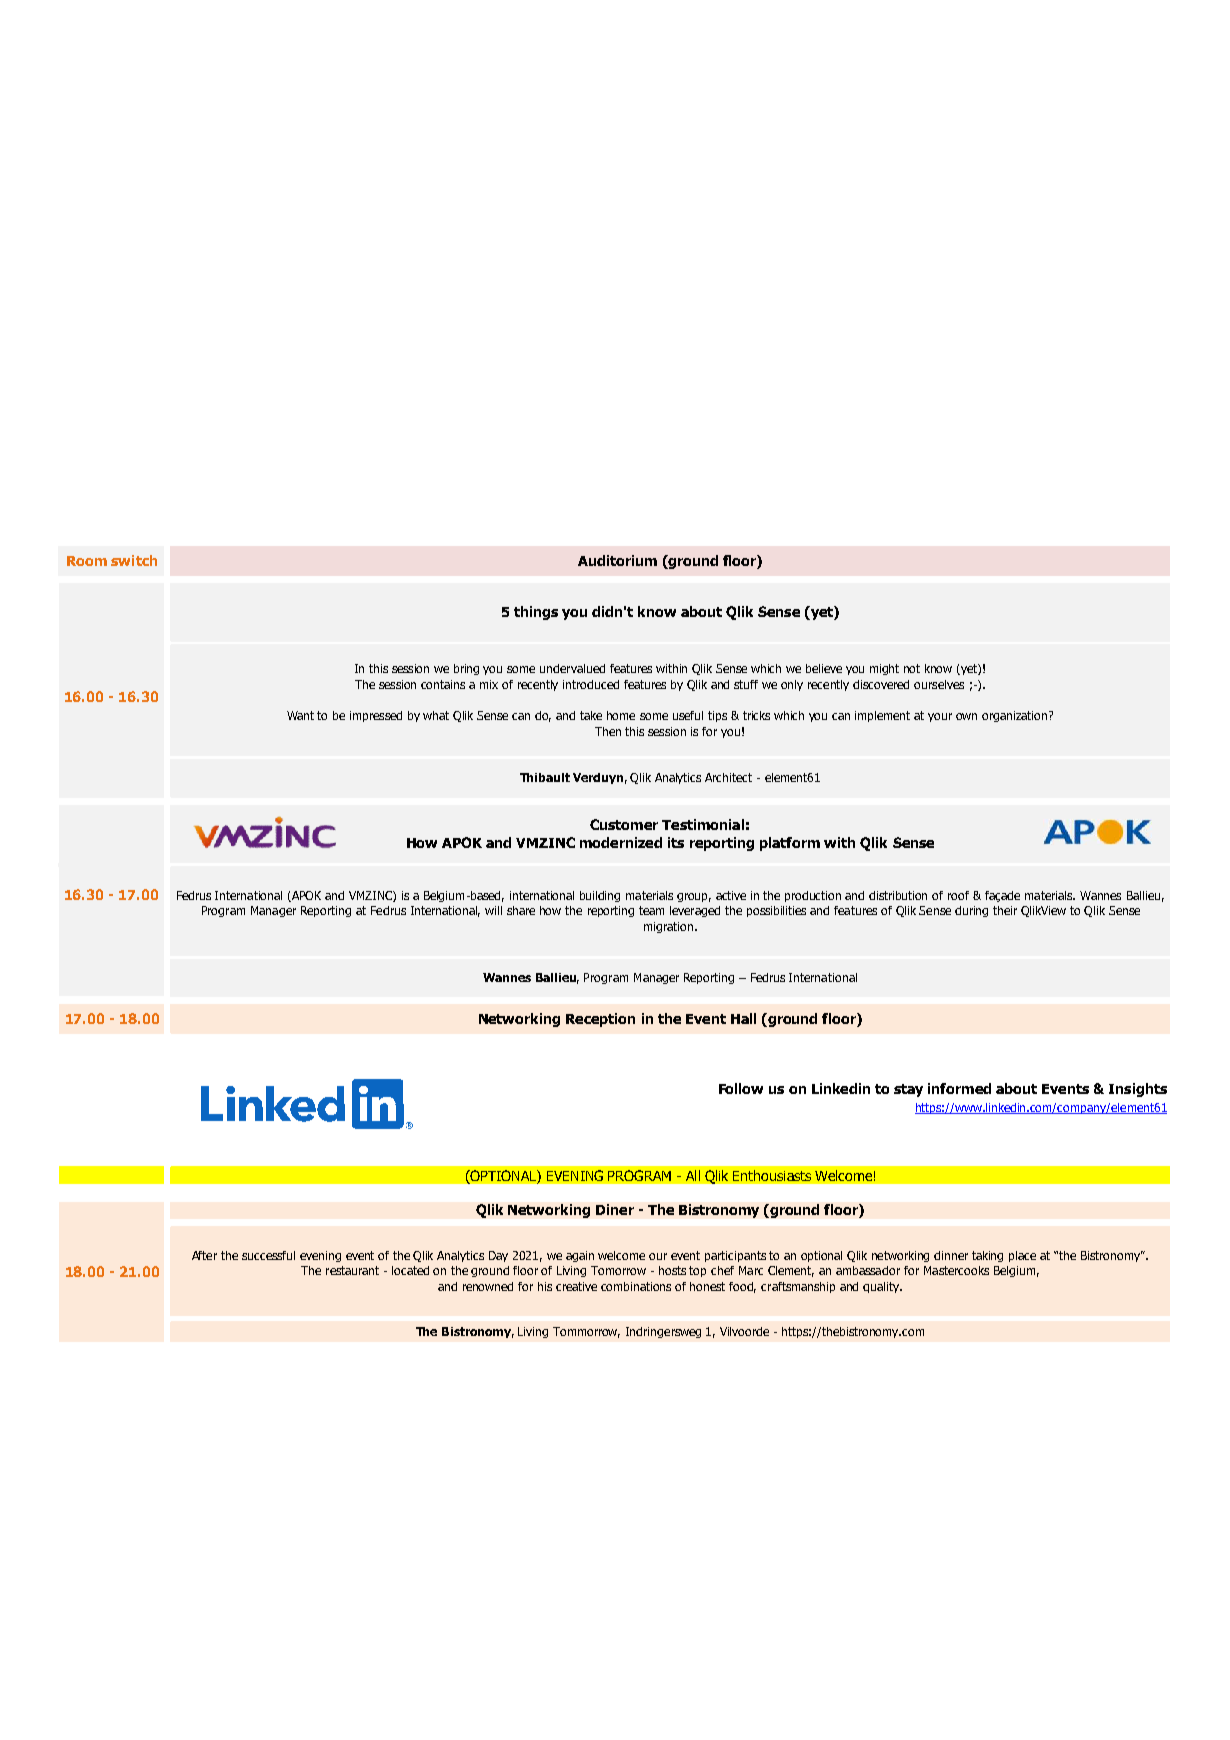 This image has width=1230, height=1740. I want to click on After, so click(204, 1255).
